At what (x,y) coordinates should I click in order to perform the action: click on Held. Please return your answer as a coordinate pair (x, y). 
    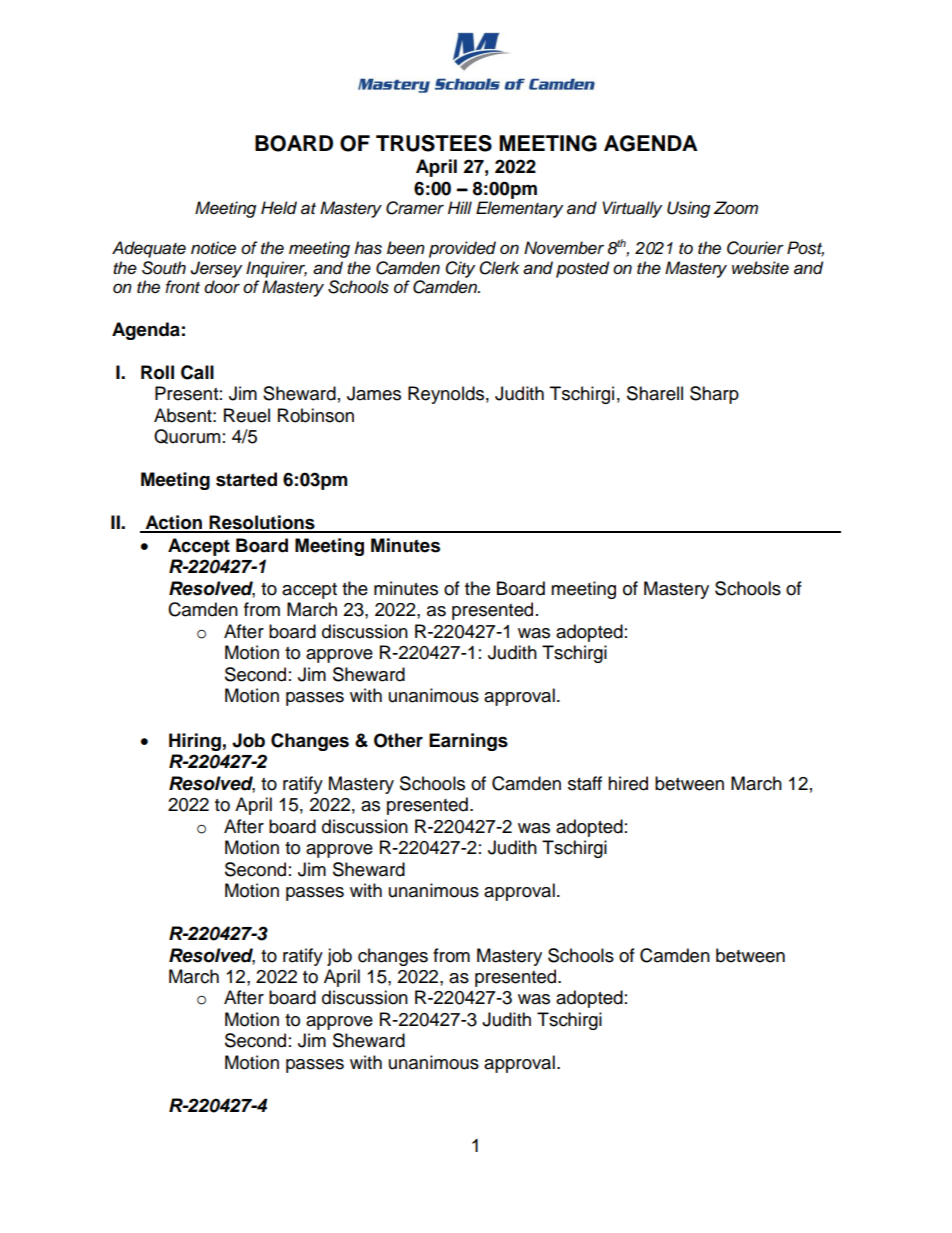
    Looking at the image, I should click on (279, 208).
